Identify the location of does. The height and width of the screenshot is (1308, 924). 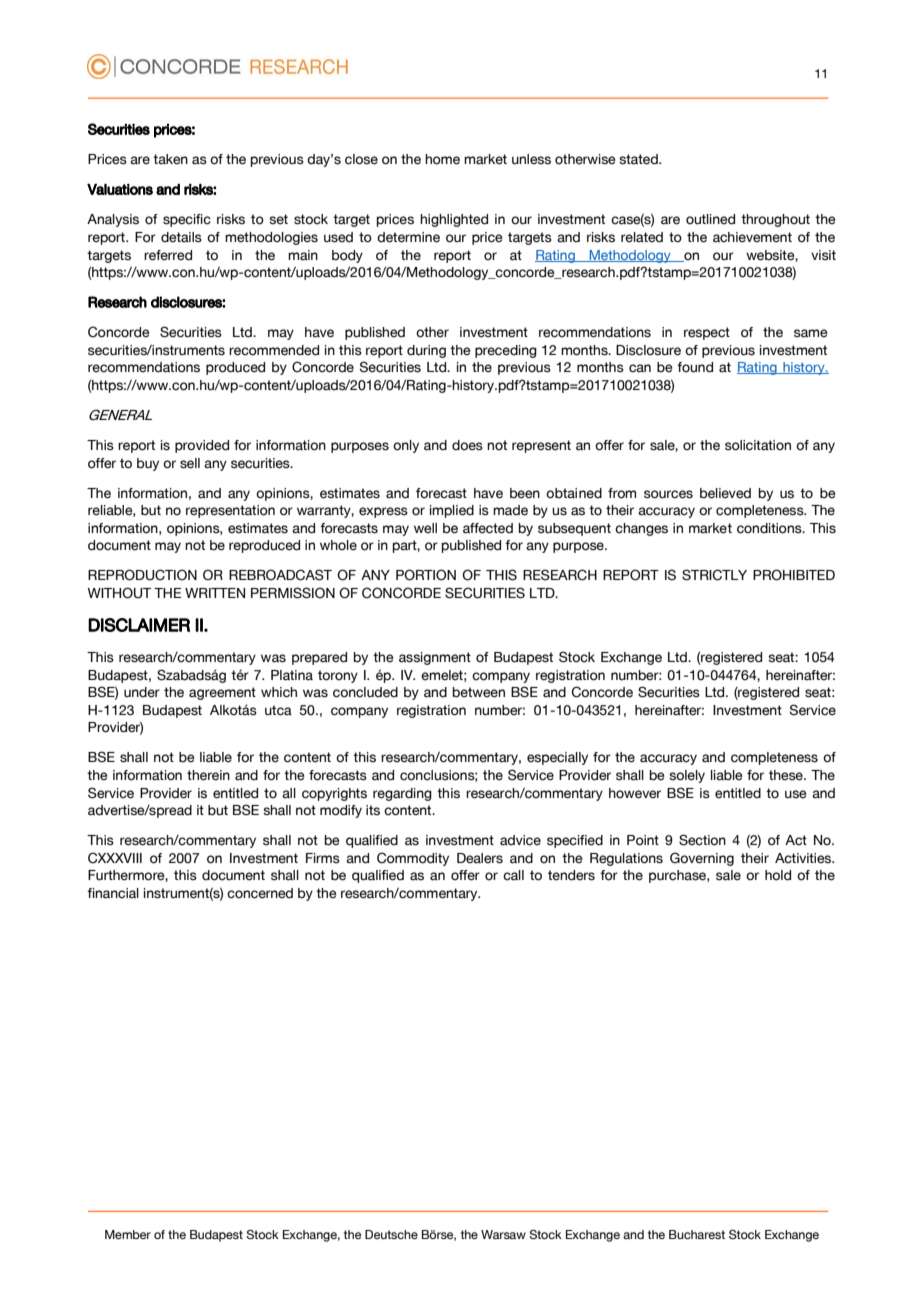
(467, 445).
